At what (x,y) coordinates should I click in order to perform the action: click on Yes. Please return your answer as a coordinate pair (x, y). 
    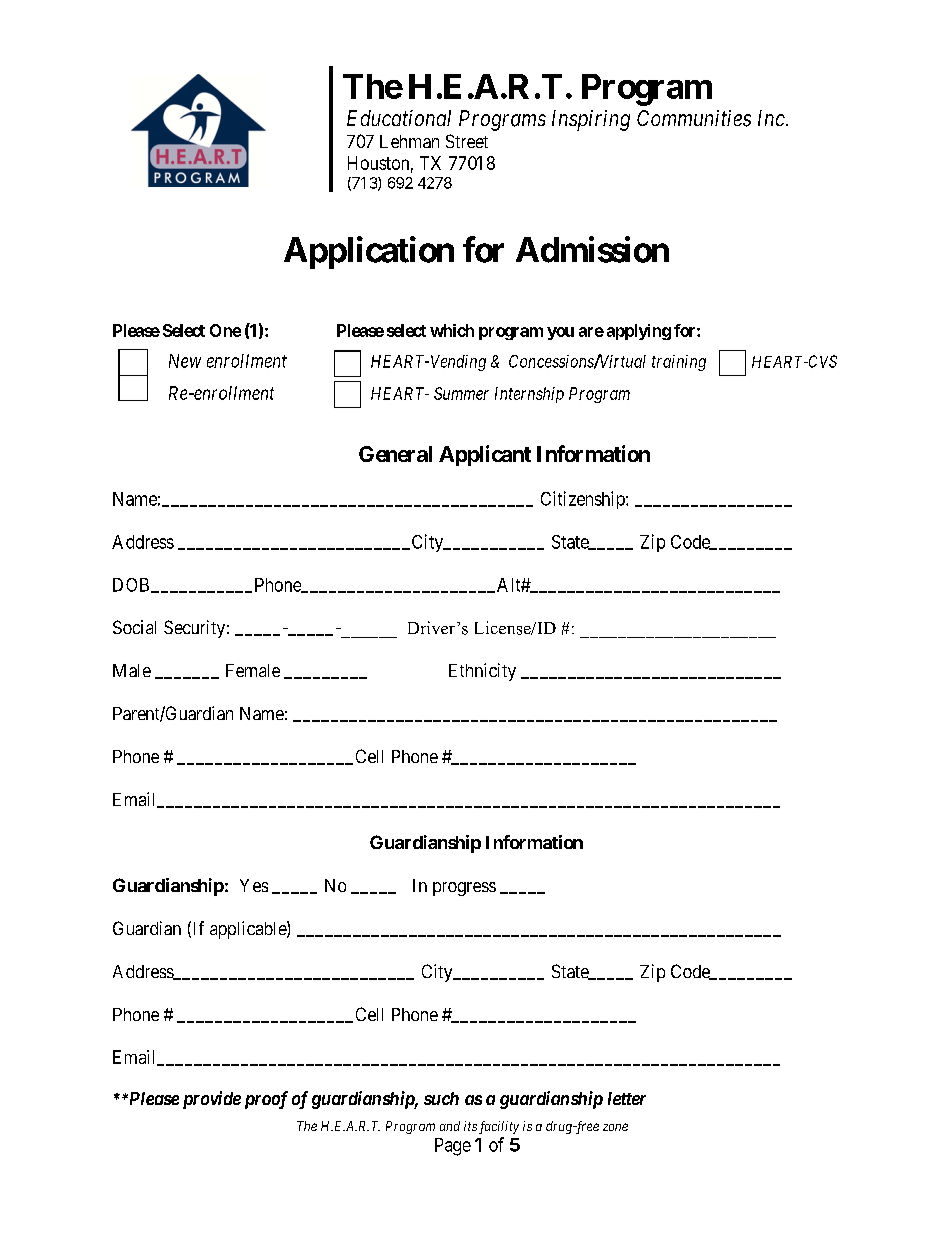
    Looking at the image, I should click on (254, 885).
